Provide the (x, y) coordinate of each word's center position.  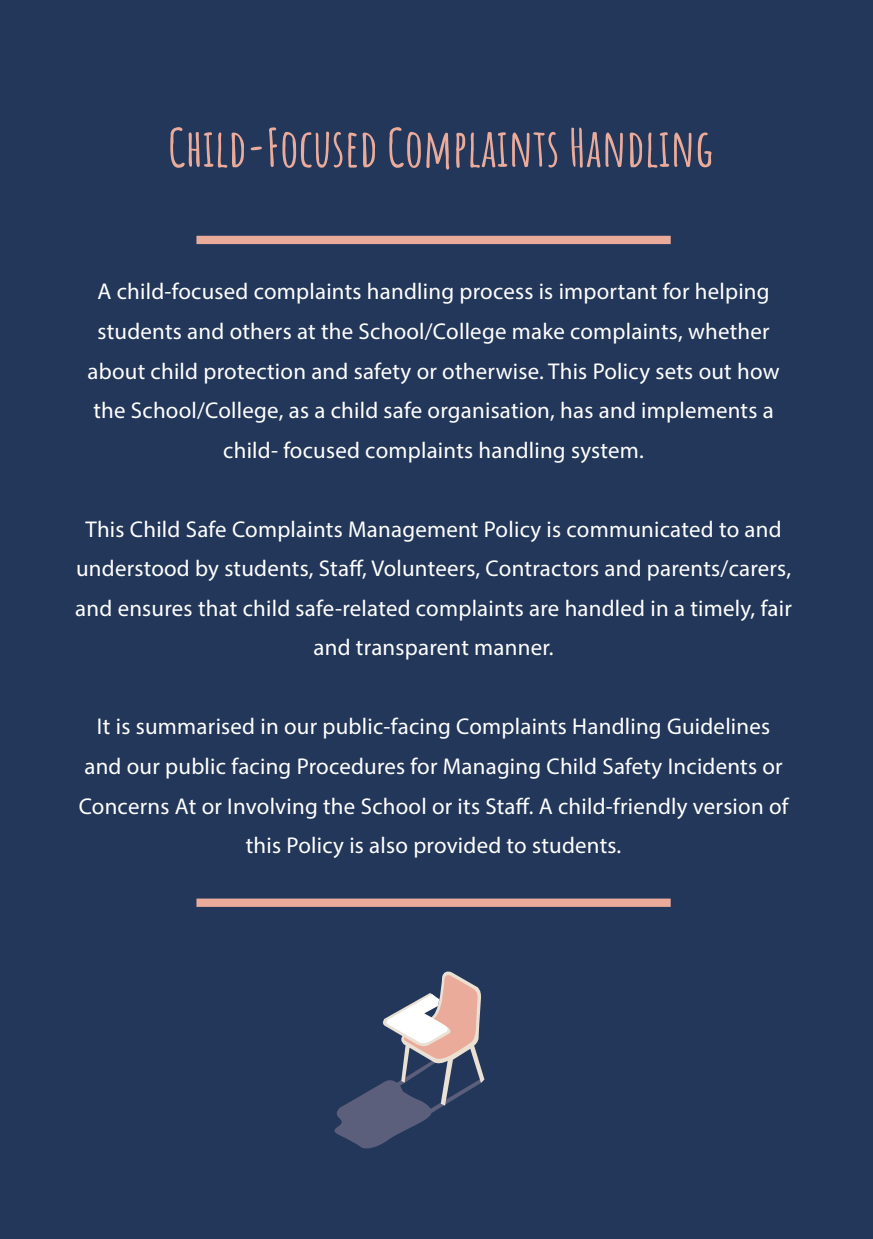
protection (255, 373)
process (497, 295)
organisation (489, 412)
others (260, 330)
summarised (195, 725)
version (727, 806)
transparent (412, 650)
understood (132, 567)
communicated (639, 528)
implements (699, 412)
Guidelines (718, 725)
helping (732, 293)
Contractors (542, 568)
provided (457, 847)
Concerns (124, 806)
